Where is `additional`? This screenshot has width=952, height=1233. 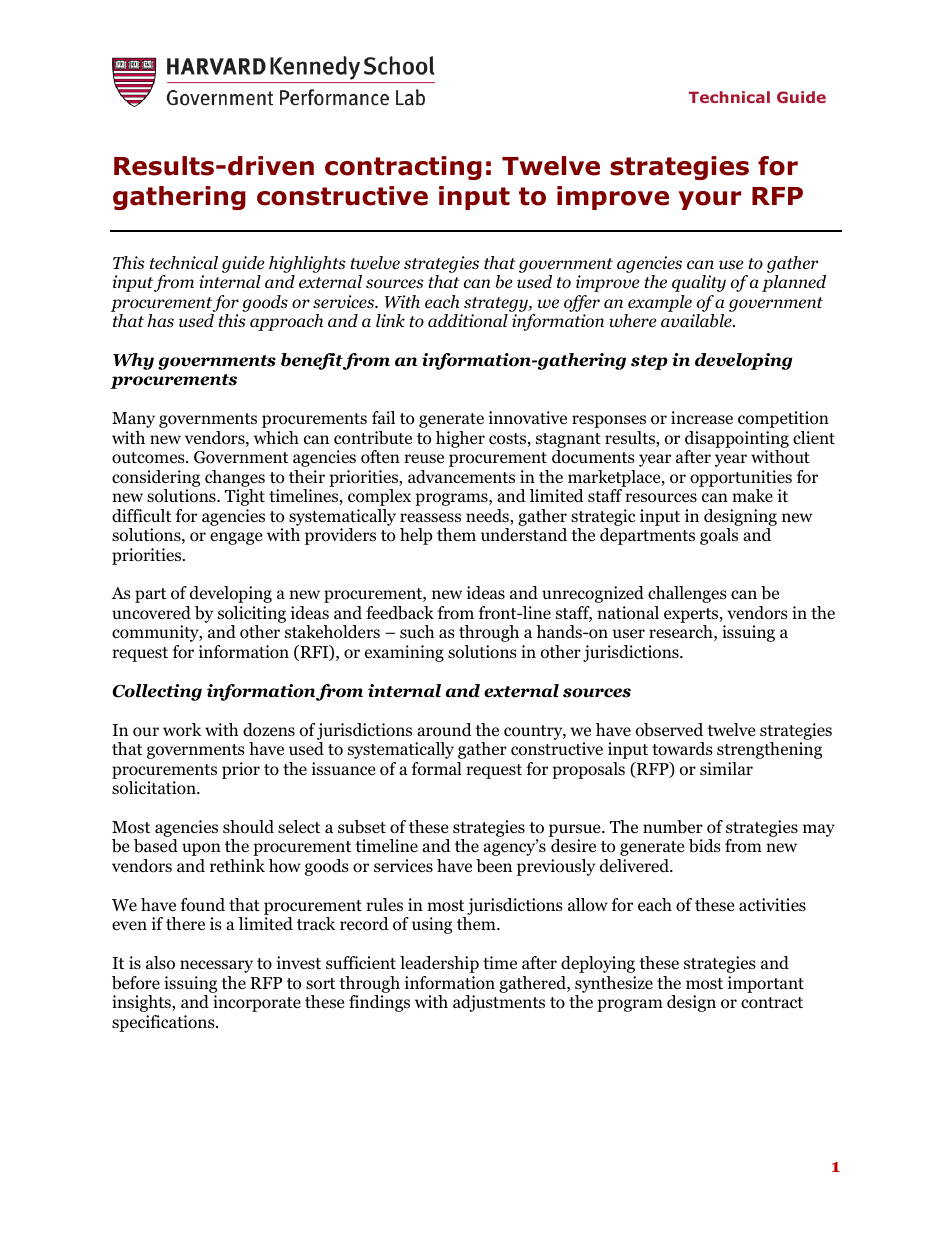
additional is located at coordinates (468, 321).
